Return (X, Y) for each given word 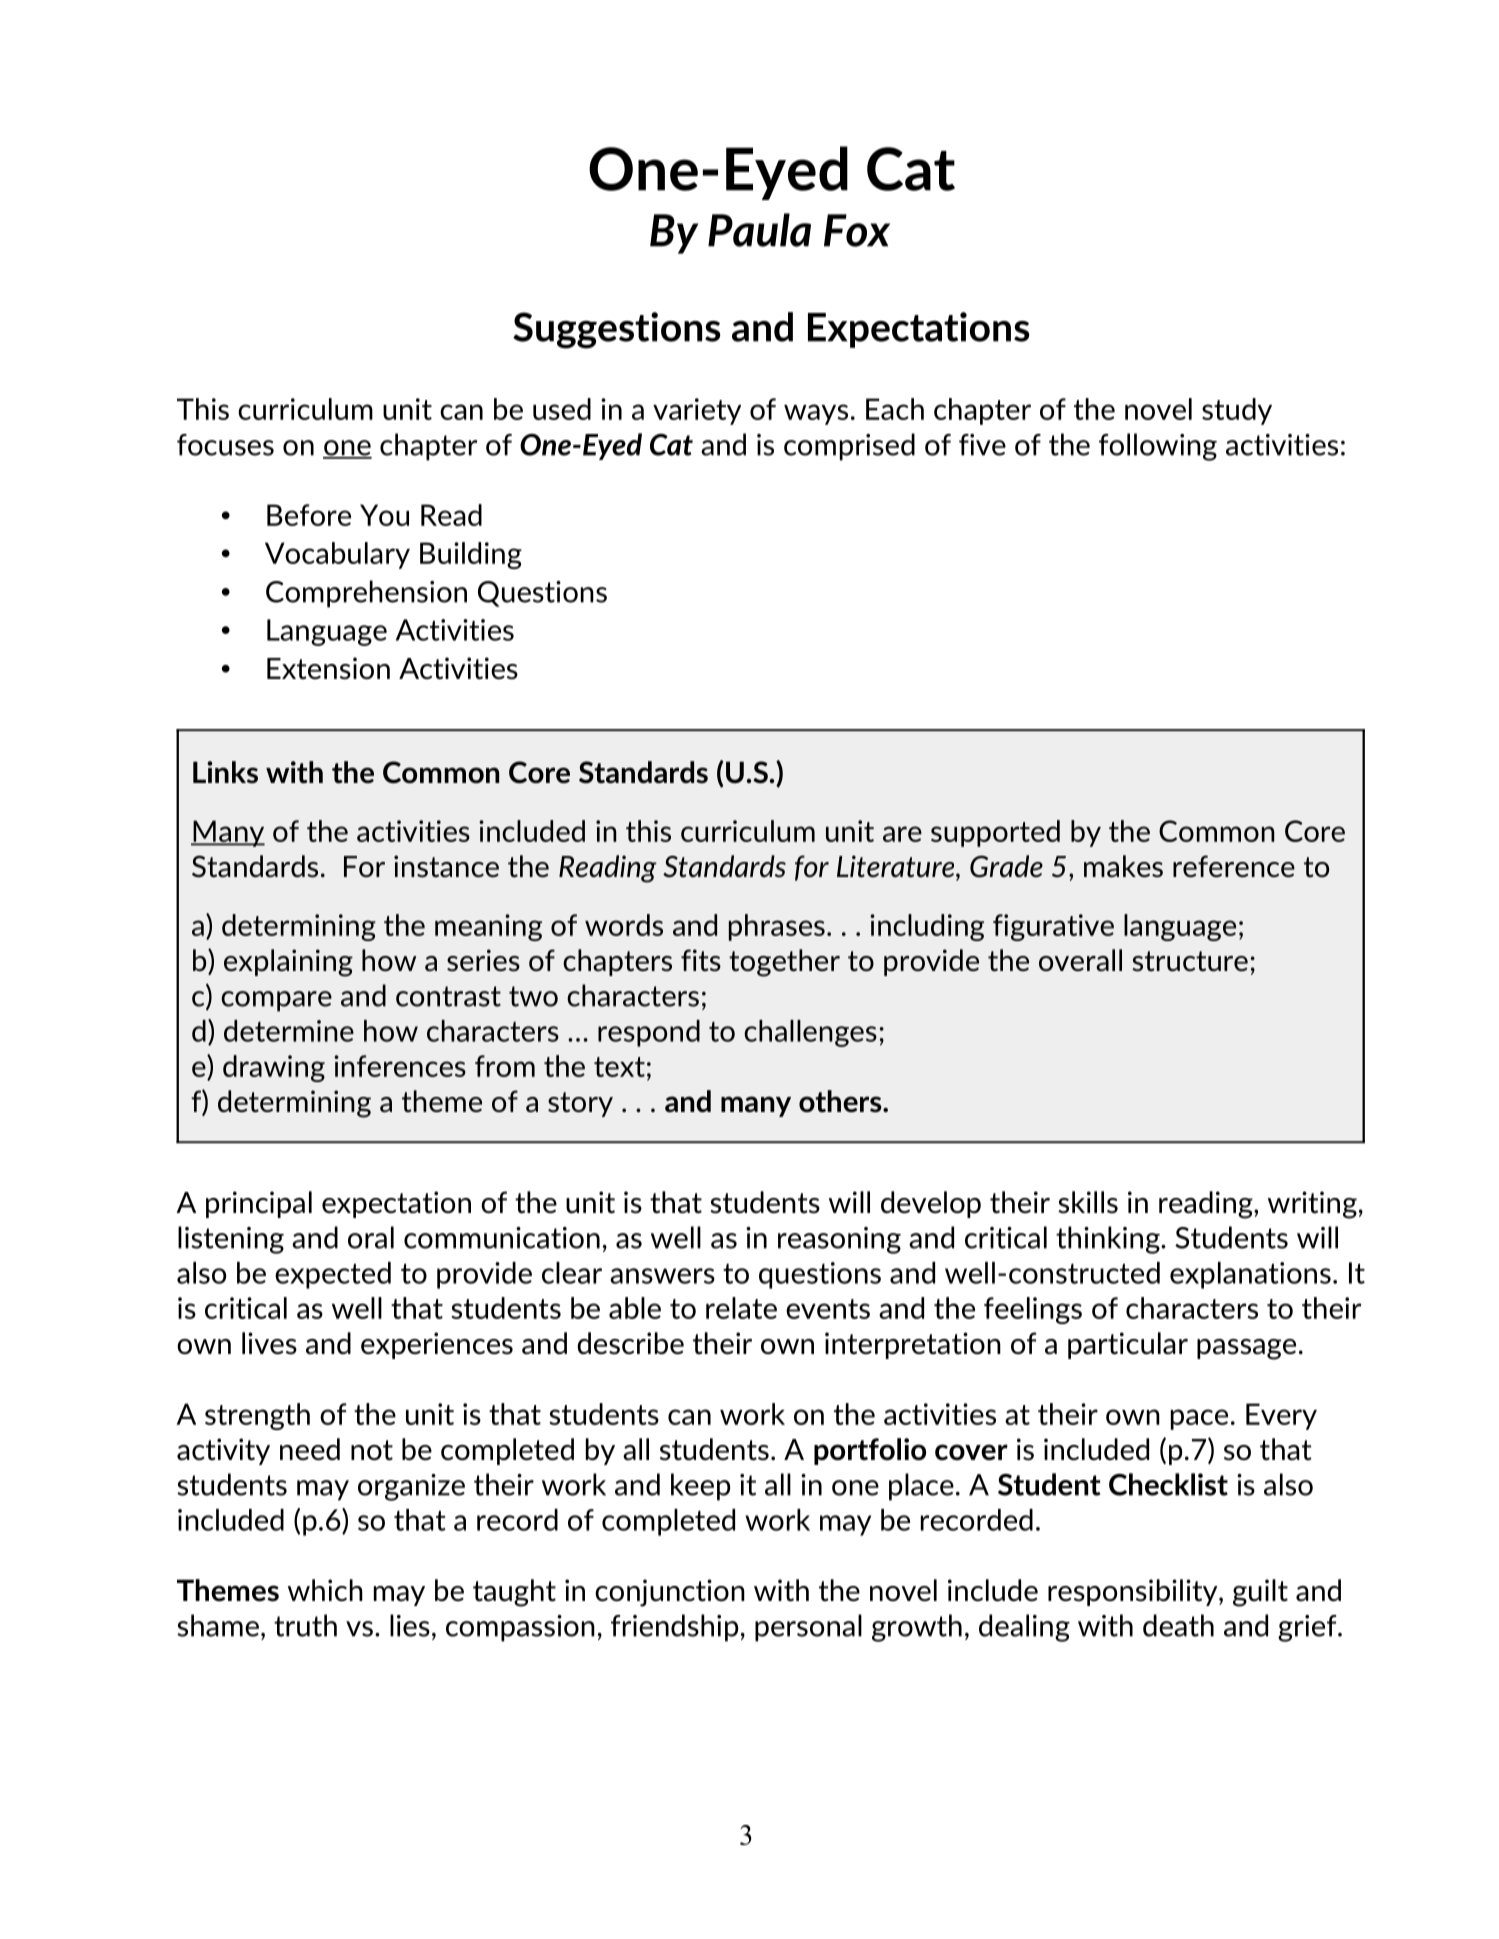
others (841, 1101)
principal (259, 1204)
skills (1088, 1202)
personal (808, 1628)
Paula (759, 230)
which (325, 1590)
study (1237, 411)
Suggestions (616, 330)
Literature (897, 867)
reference (1234, 866)
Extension (328, 668)
